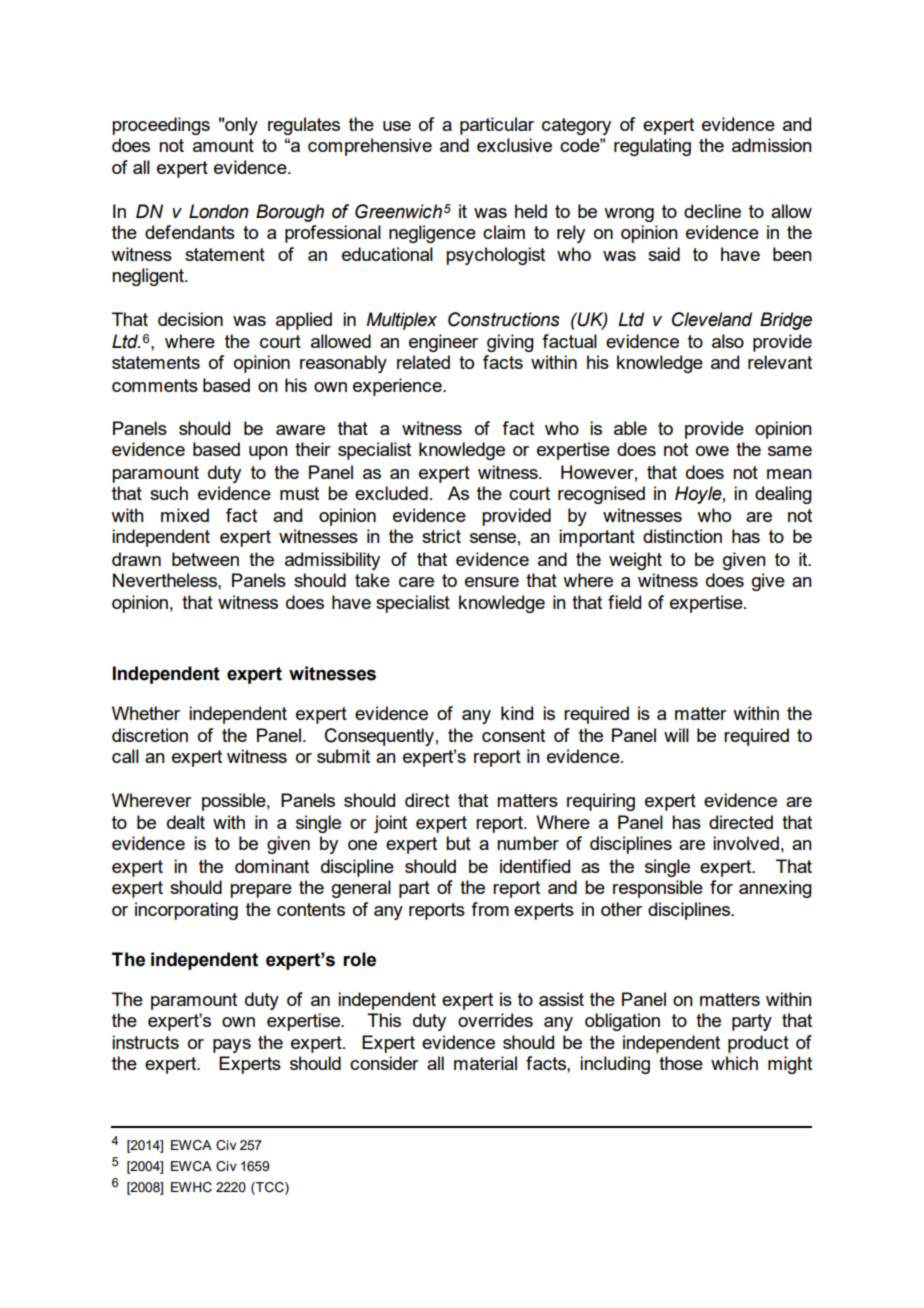  What do you see at coordinates (186, 911) in the screenshot?
I see `incorporating` at bounding box center [186, 911].
